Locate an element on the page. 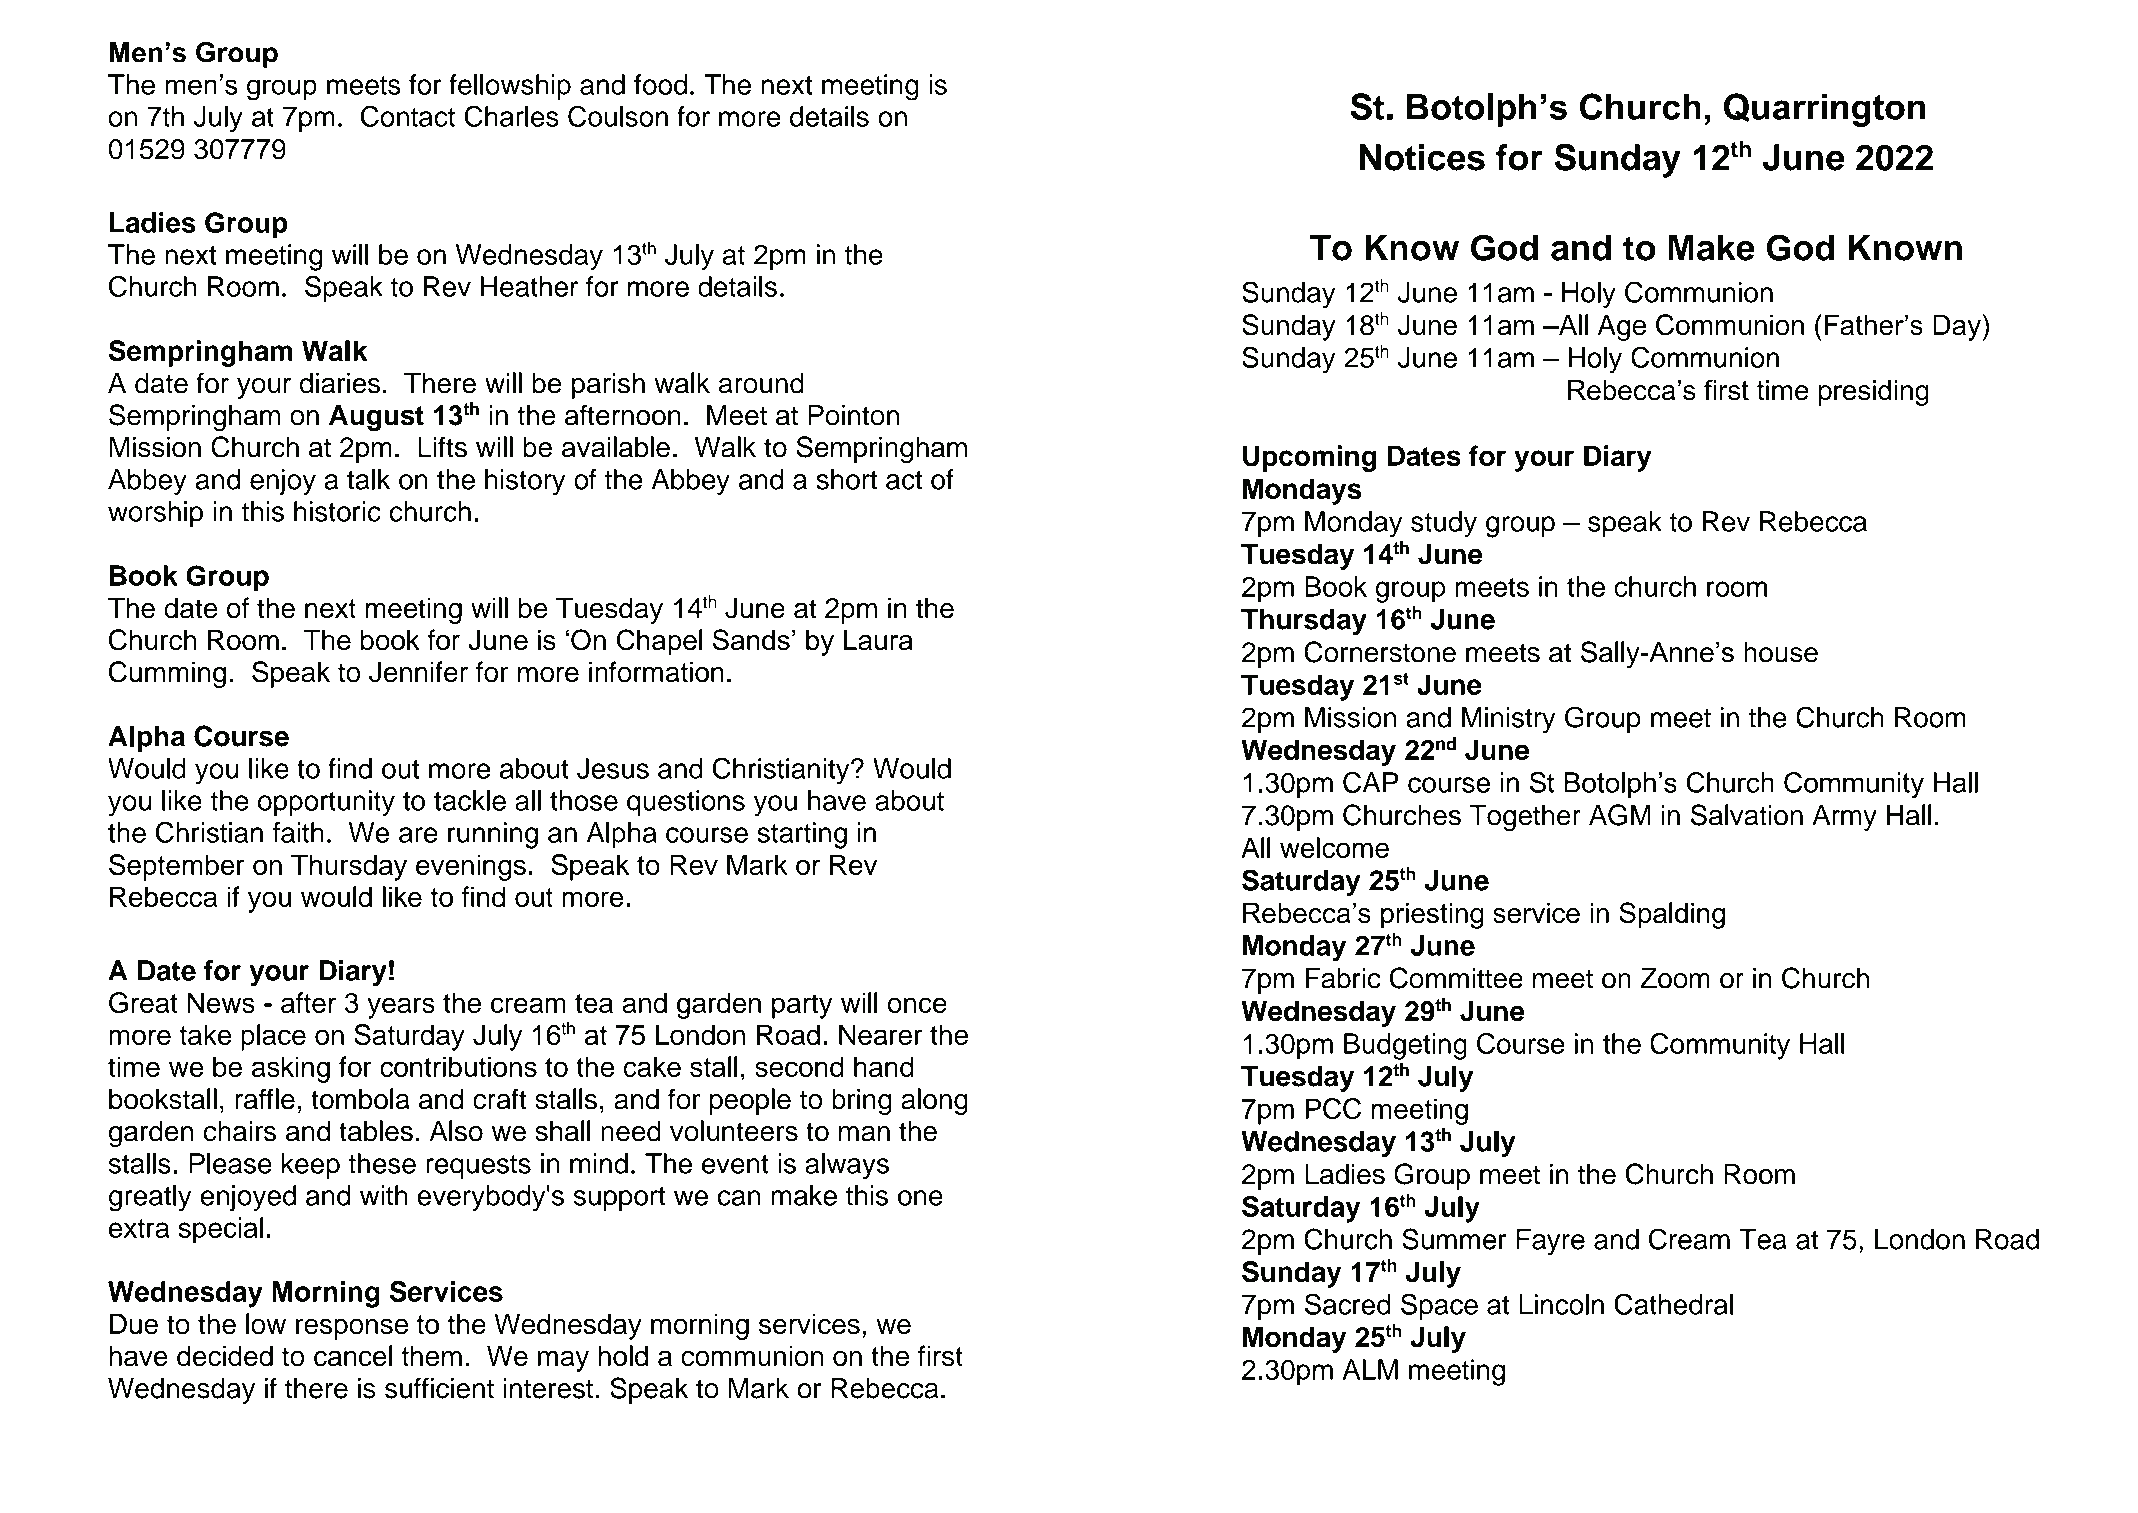 The image size is (2138, 1513). Contact is located at coordinates (408, 116).
